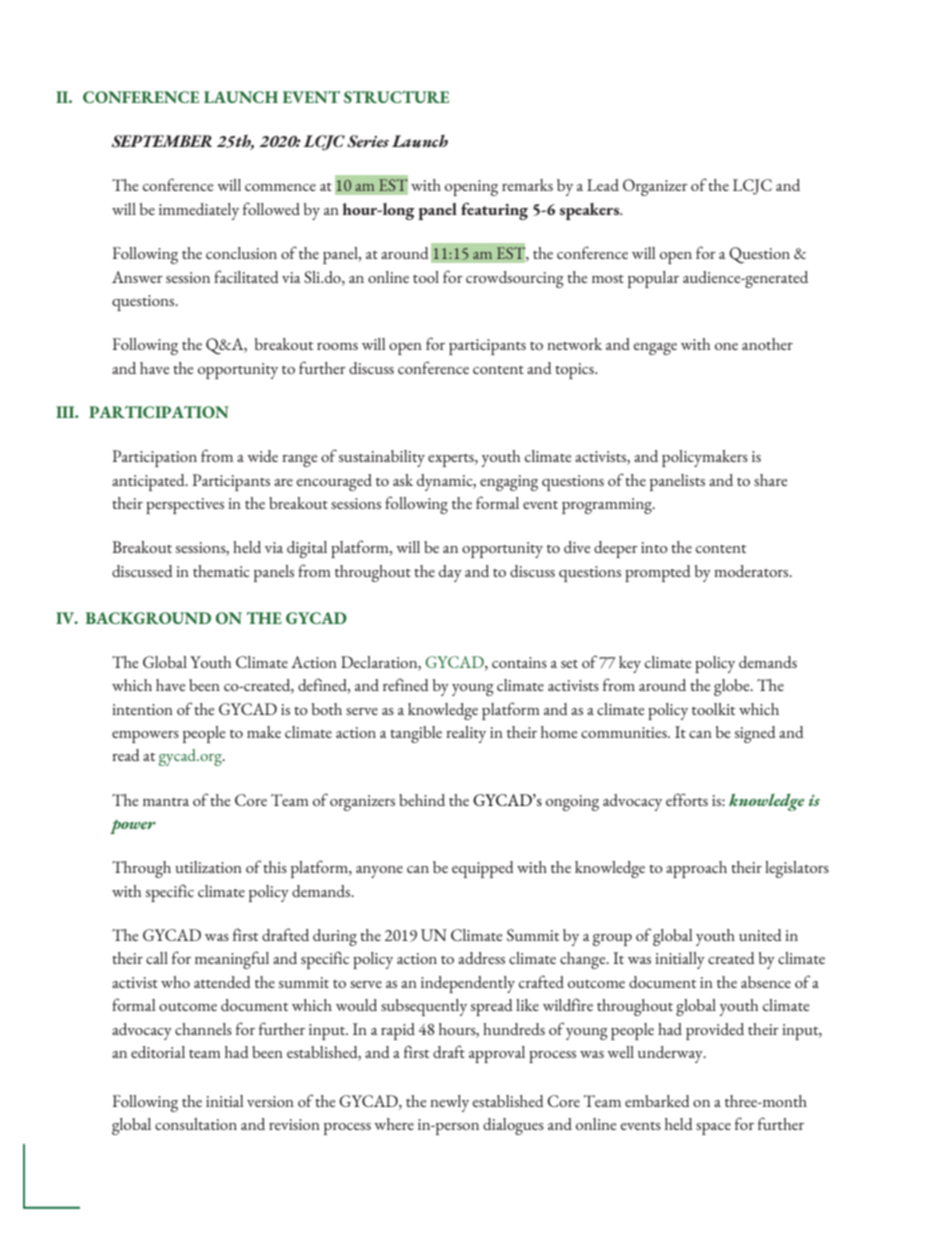  Describe the element at coordinates (396, 97) in the screenshot. I see `STRUCTURE` at that location.
